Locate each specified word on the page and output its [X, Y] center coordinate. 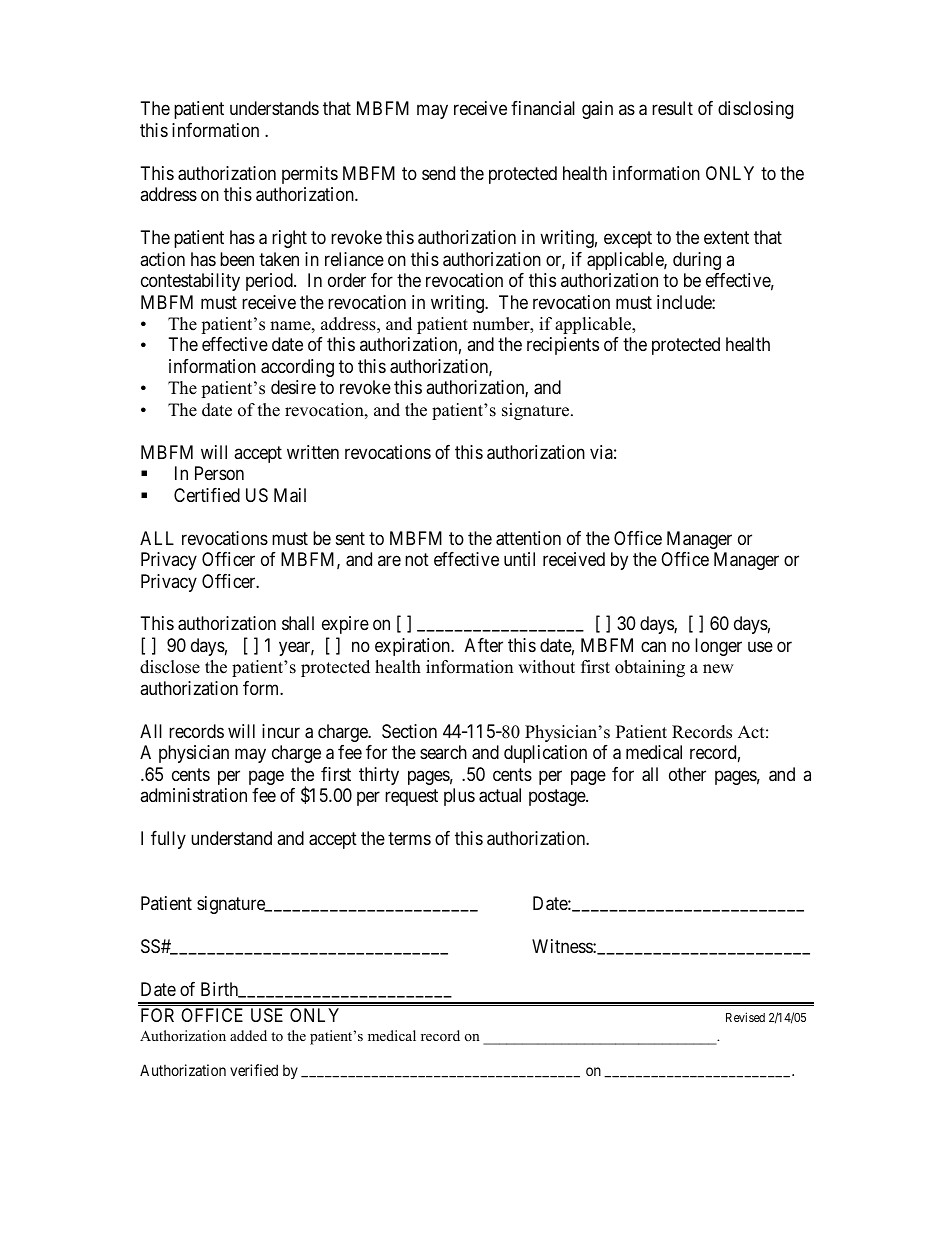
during [697, 261]
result [672, 108]
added [248, 1035]
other [687, 774]
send [438, 173]
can [653, 646]
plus [459, 797]
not [417, 559]
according [297, 368]
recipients [563, 346]
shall [298, 623]
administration [193, 795]
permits [310, 175]
